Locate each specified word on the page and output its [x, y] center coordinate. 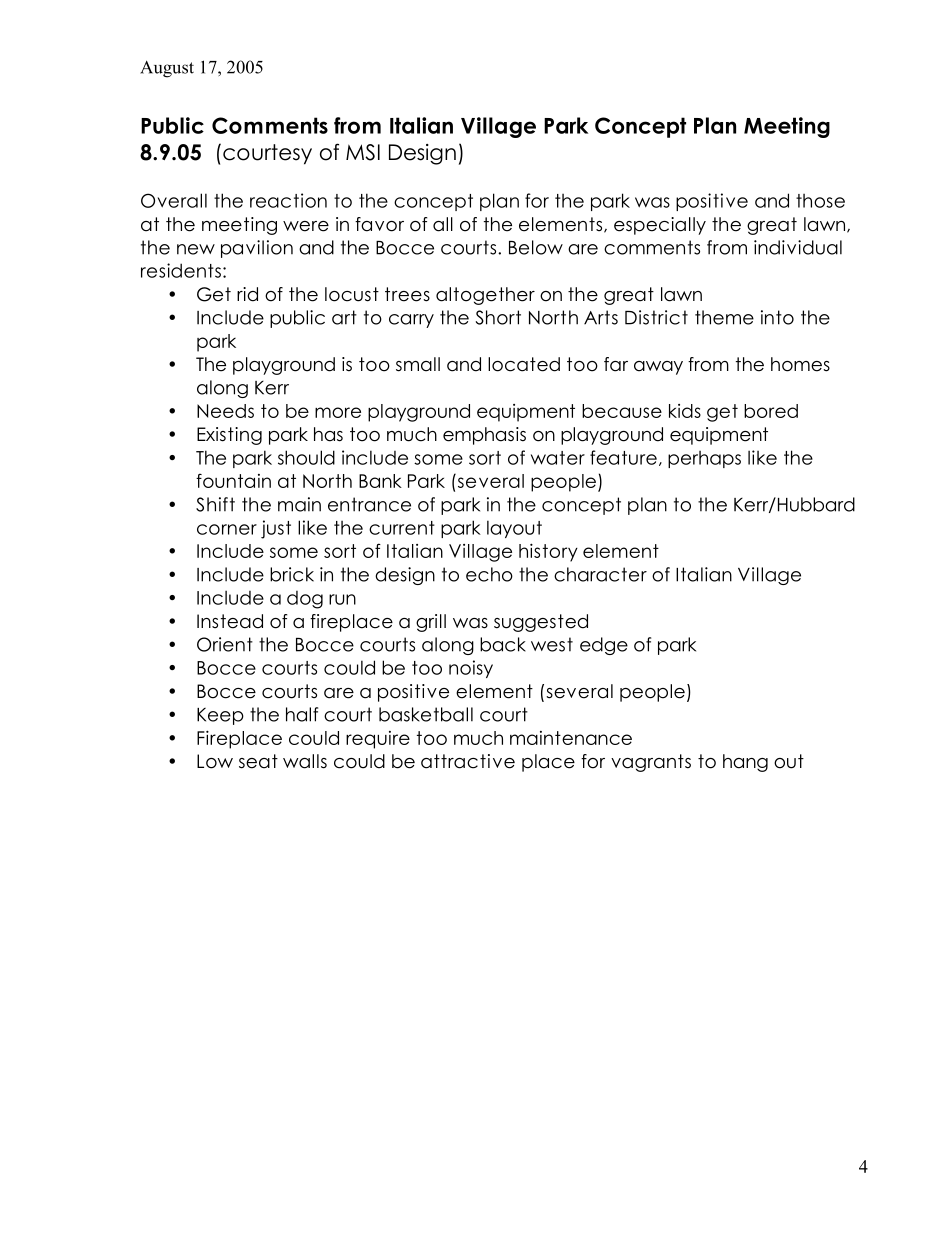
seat [258, 761]
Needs [225, 411]
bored [771, 411]
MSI [363, 152]
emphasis [484, 436]
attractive [468, 761]
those [820, 201]
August [167, 69]
